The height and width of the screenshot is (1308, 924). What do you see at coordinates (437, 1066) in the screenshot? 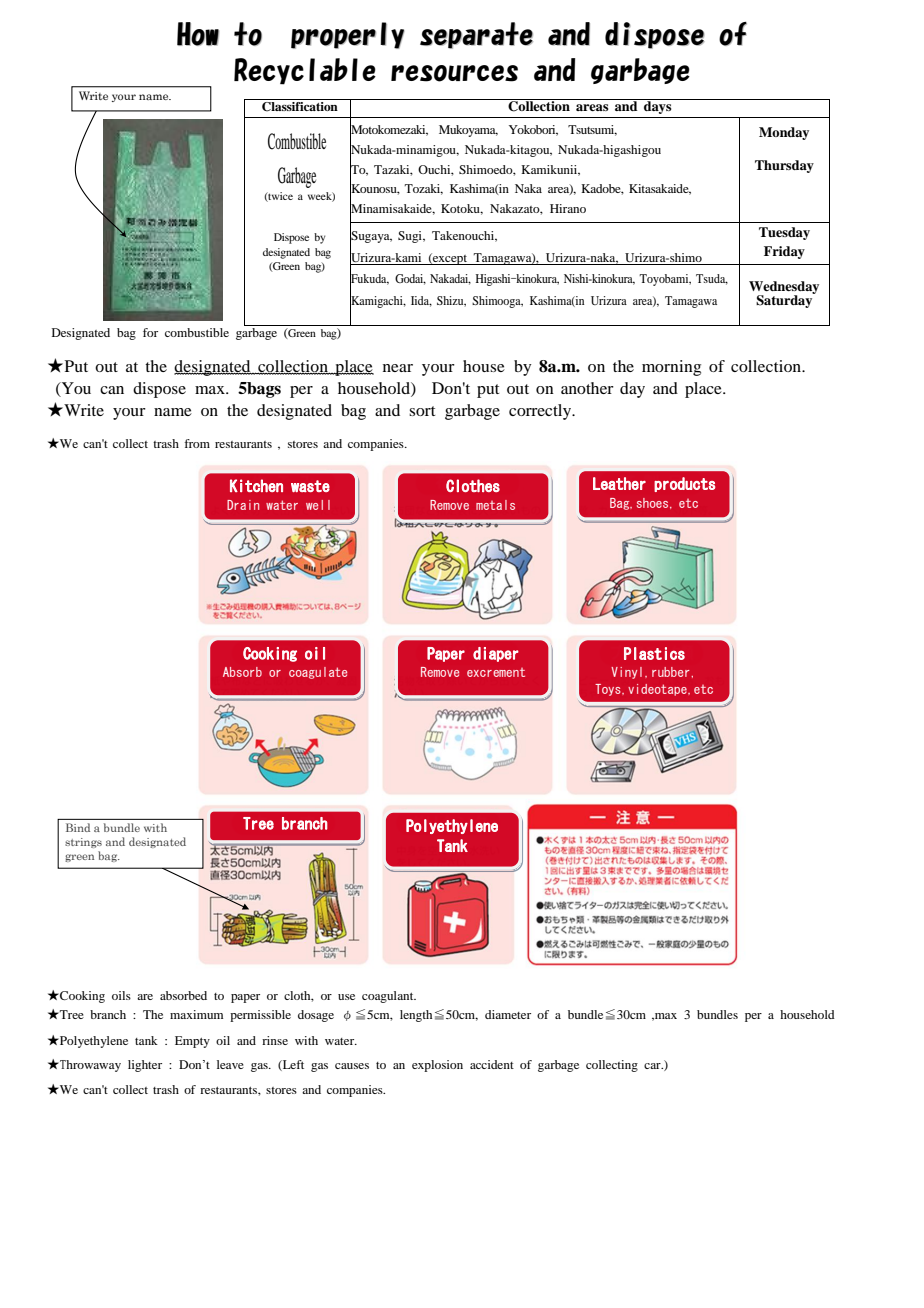
I see `explosion` at bounding box center [437, 1066].
